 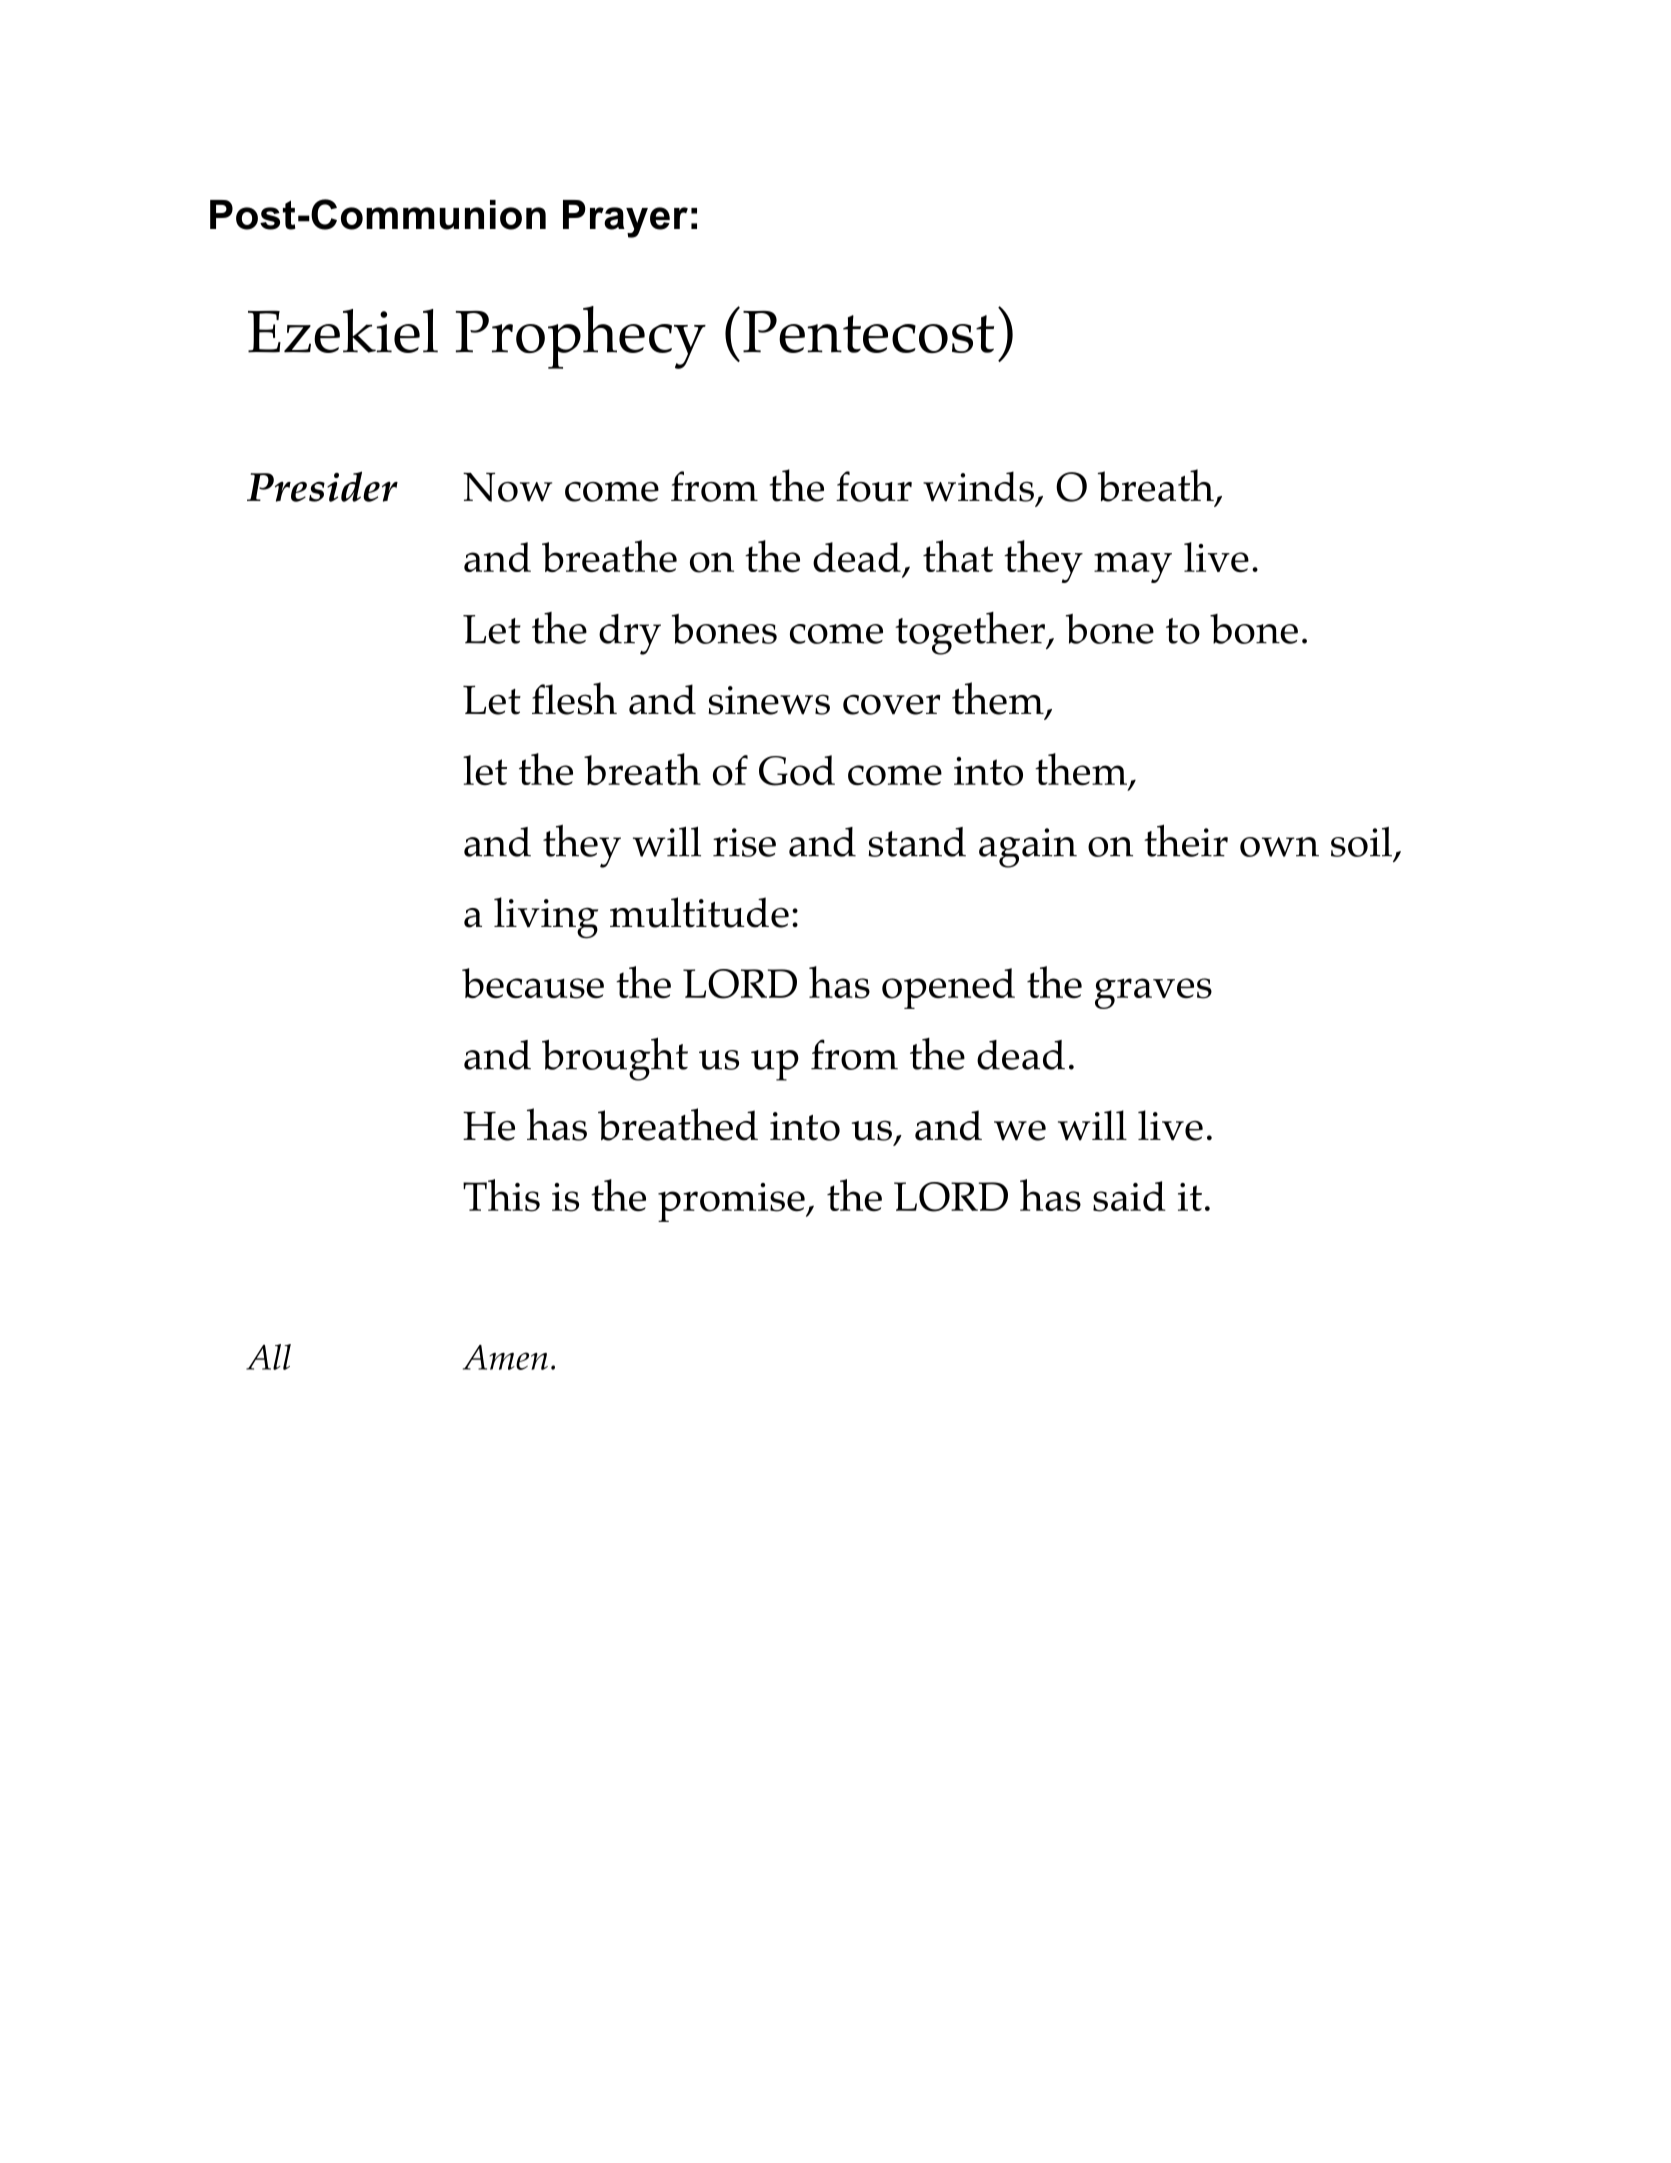 What do you see at coordinates (505, 1357) in the image?
I see `Amen` at bounding box center [505, 1357].
